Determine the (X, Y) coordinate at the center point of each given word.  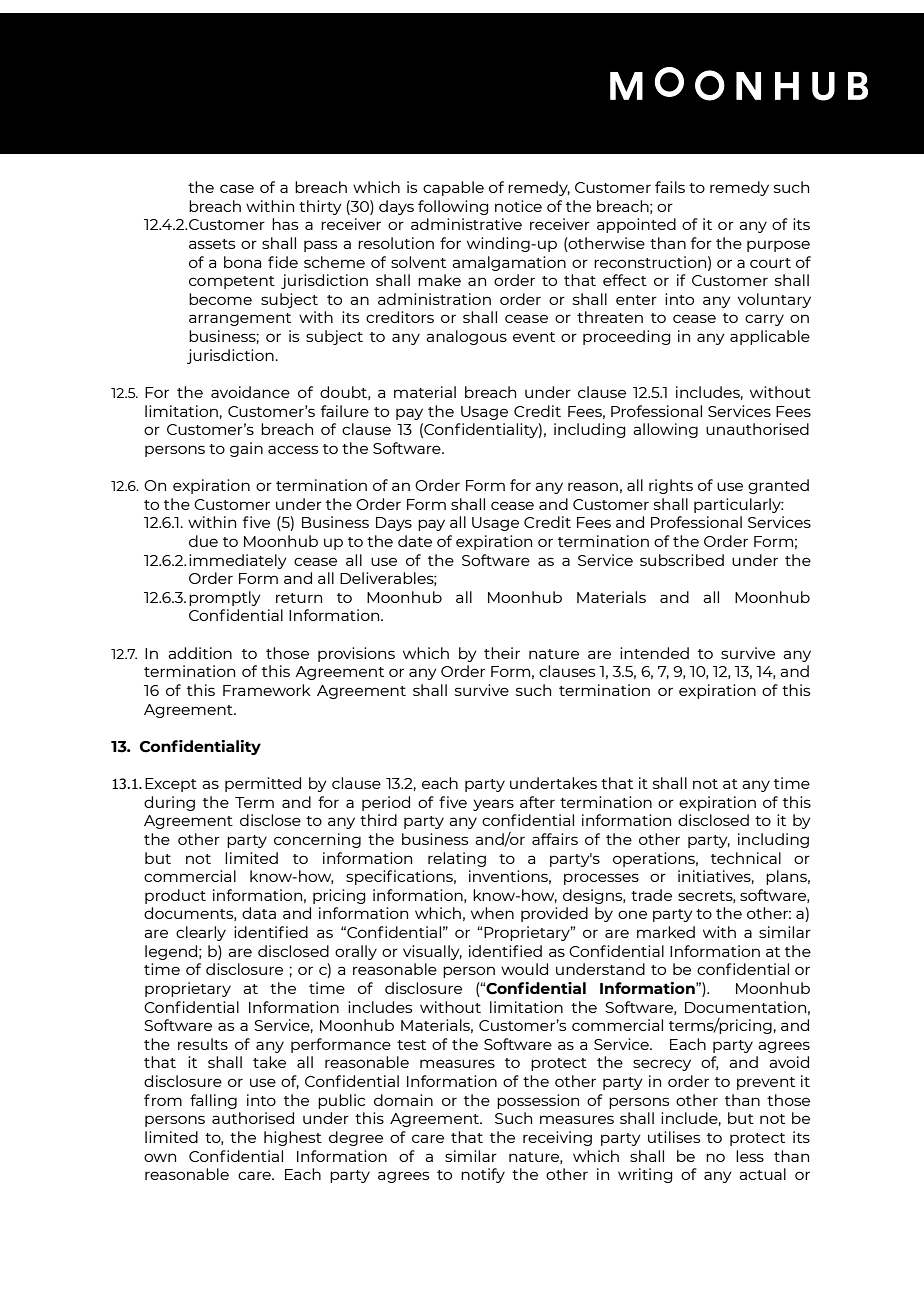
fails (670, 187)
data (259, 913)
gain (246, 449)
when (492, 913)
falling (213, 1101)
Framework (267, 690)
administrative (466, 224)
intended (654, 653)
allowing (665, 430)
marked (666, 932)
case (237, 188)
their (502, 653)
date (415, 541)
